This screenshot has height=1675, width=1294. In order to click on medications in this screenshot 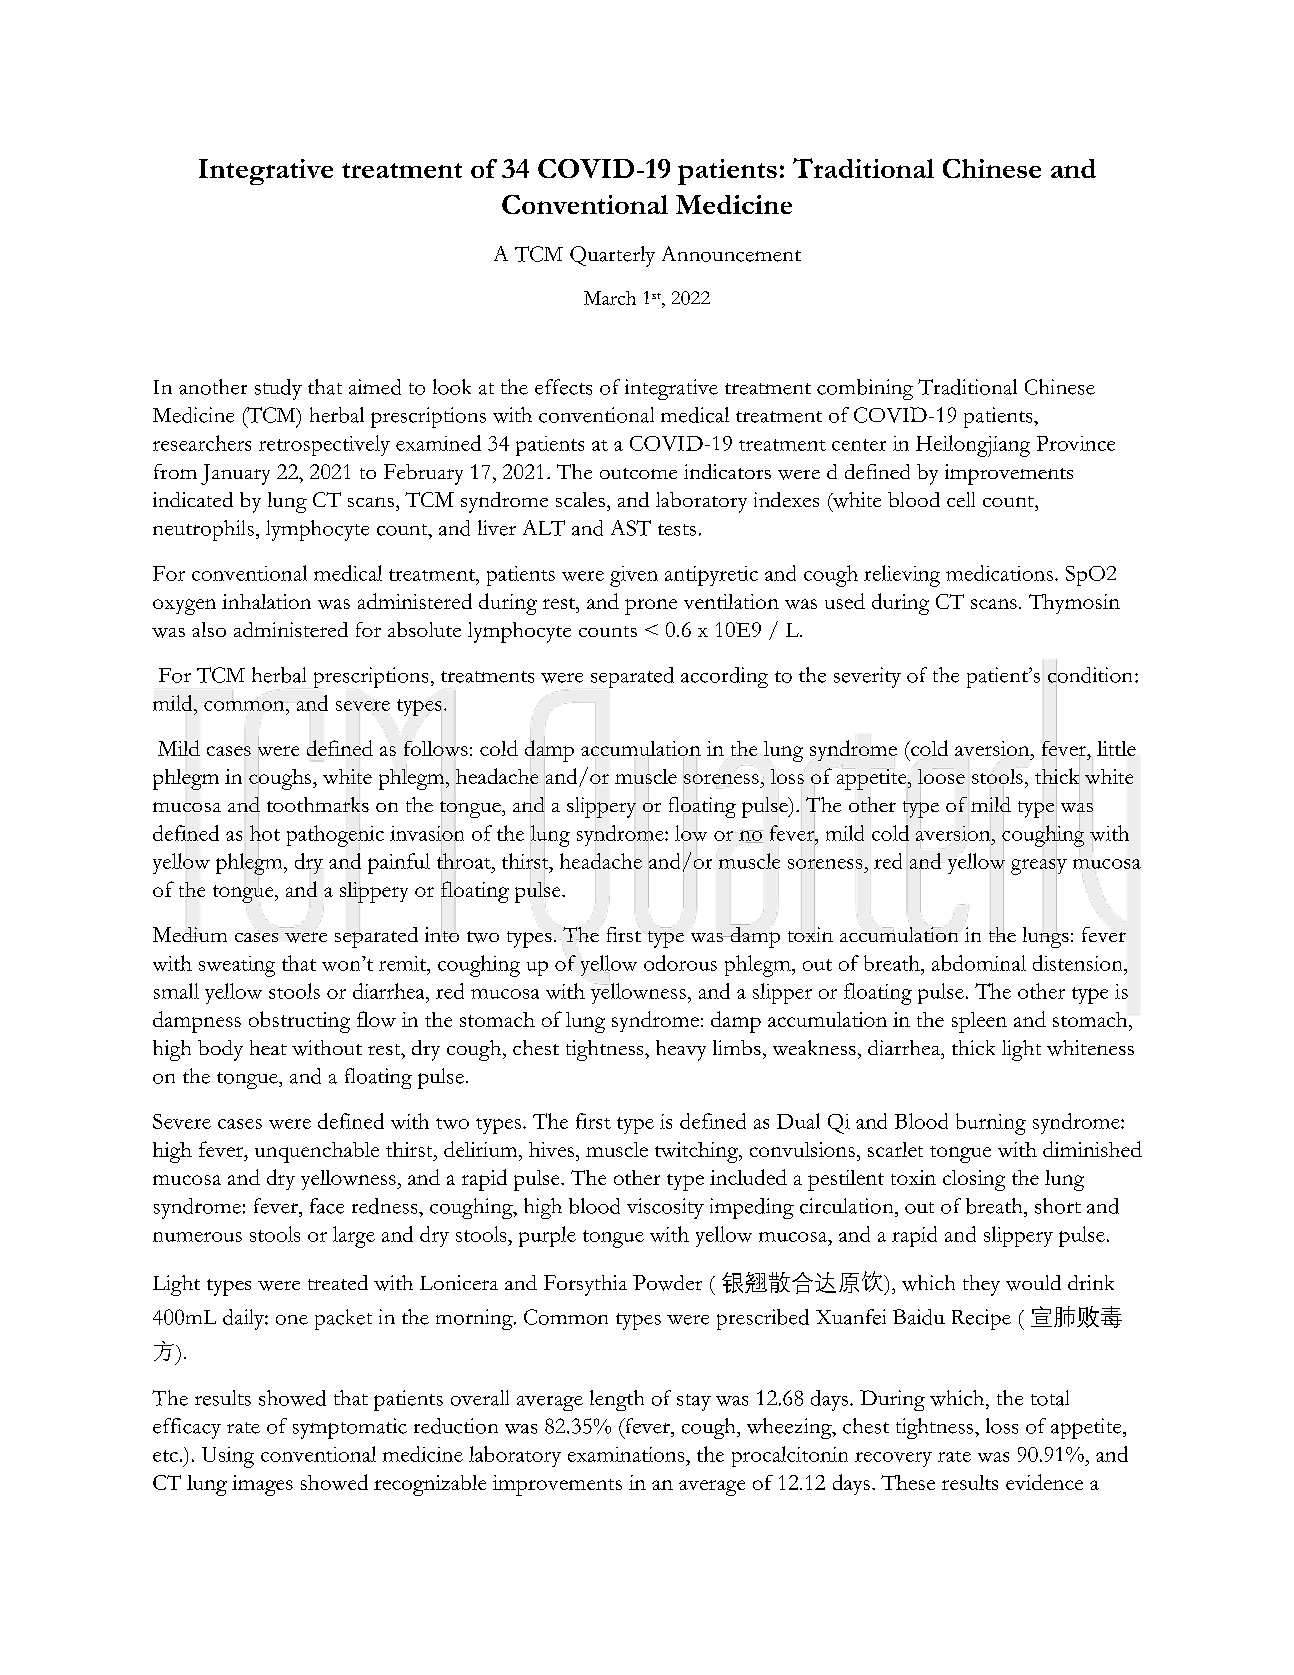, I will do `click(999, 573)`.
